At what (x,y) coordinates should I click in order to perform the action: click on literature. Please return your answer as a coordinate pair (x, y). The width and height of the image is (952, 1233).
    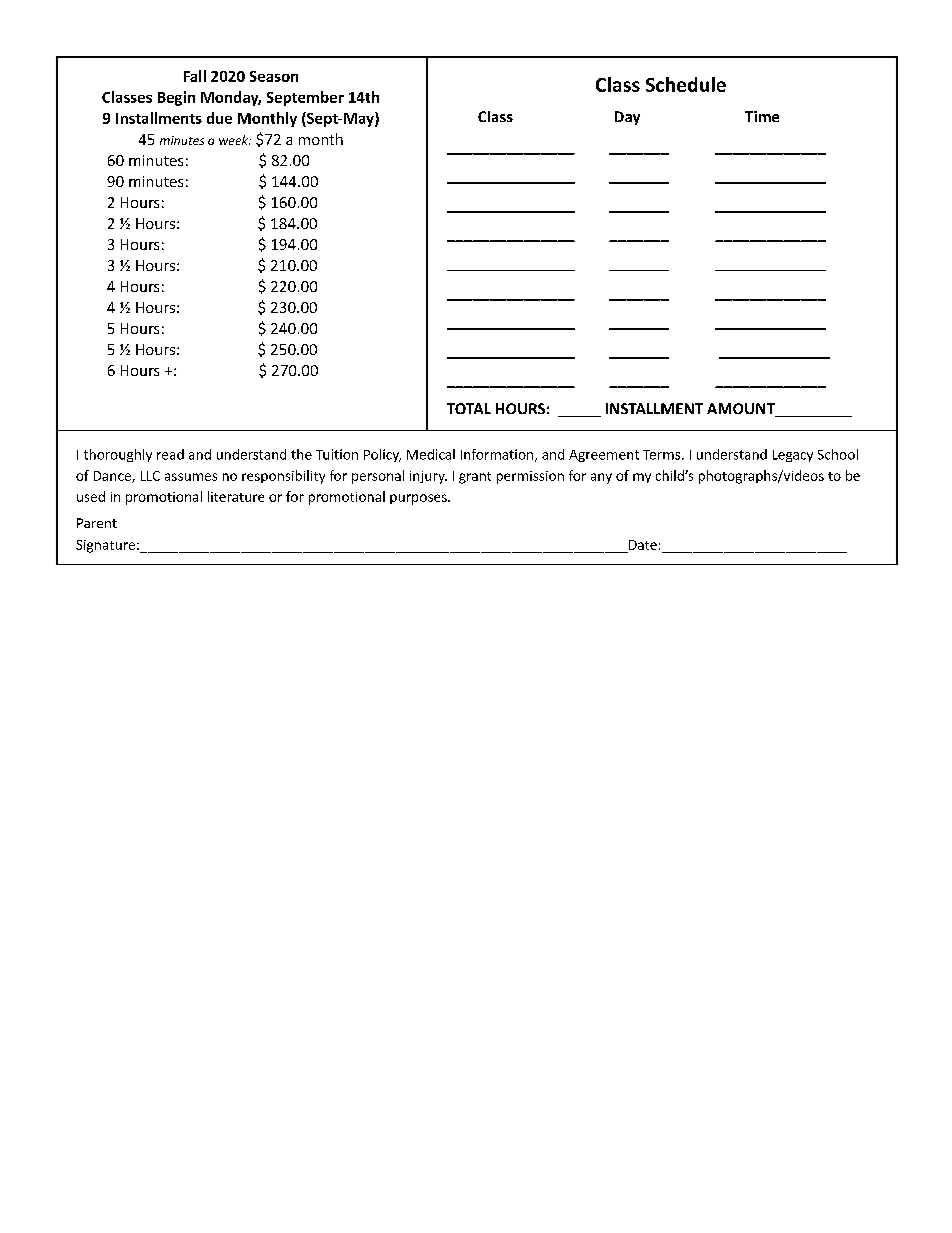
    Looking at the image, I should click on (236, 496).
